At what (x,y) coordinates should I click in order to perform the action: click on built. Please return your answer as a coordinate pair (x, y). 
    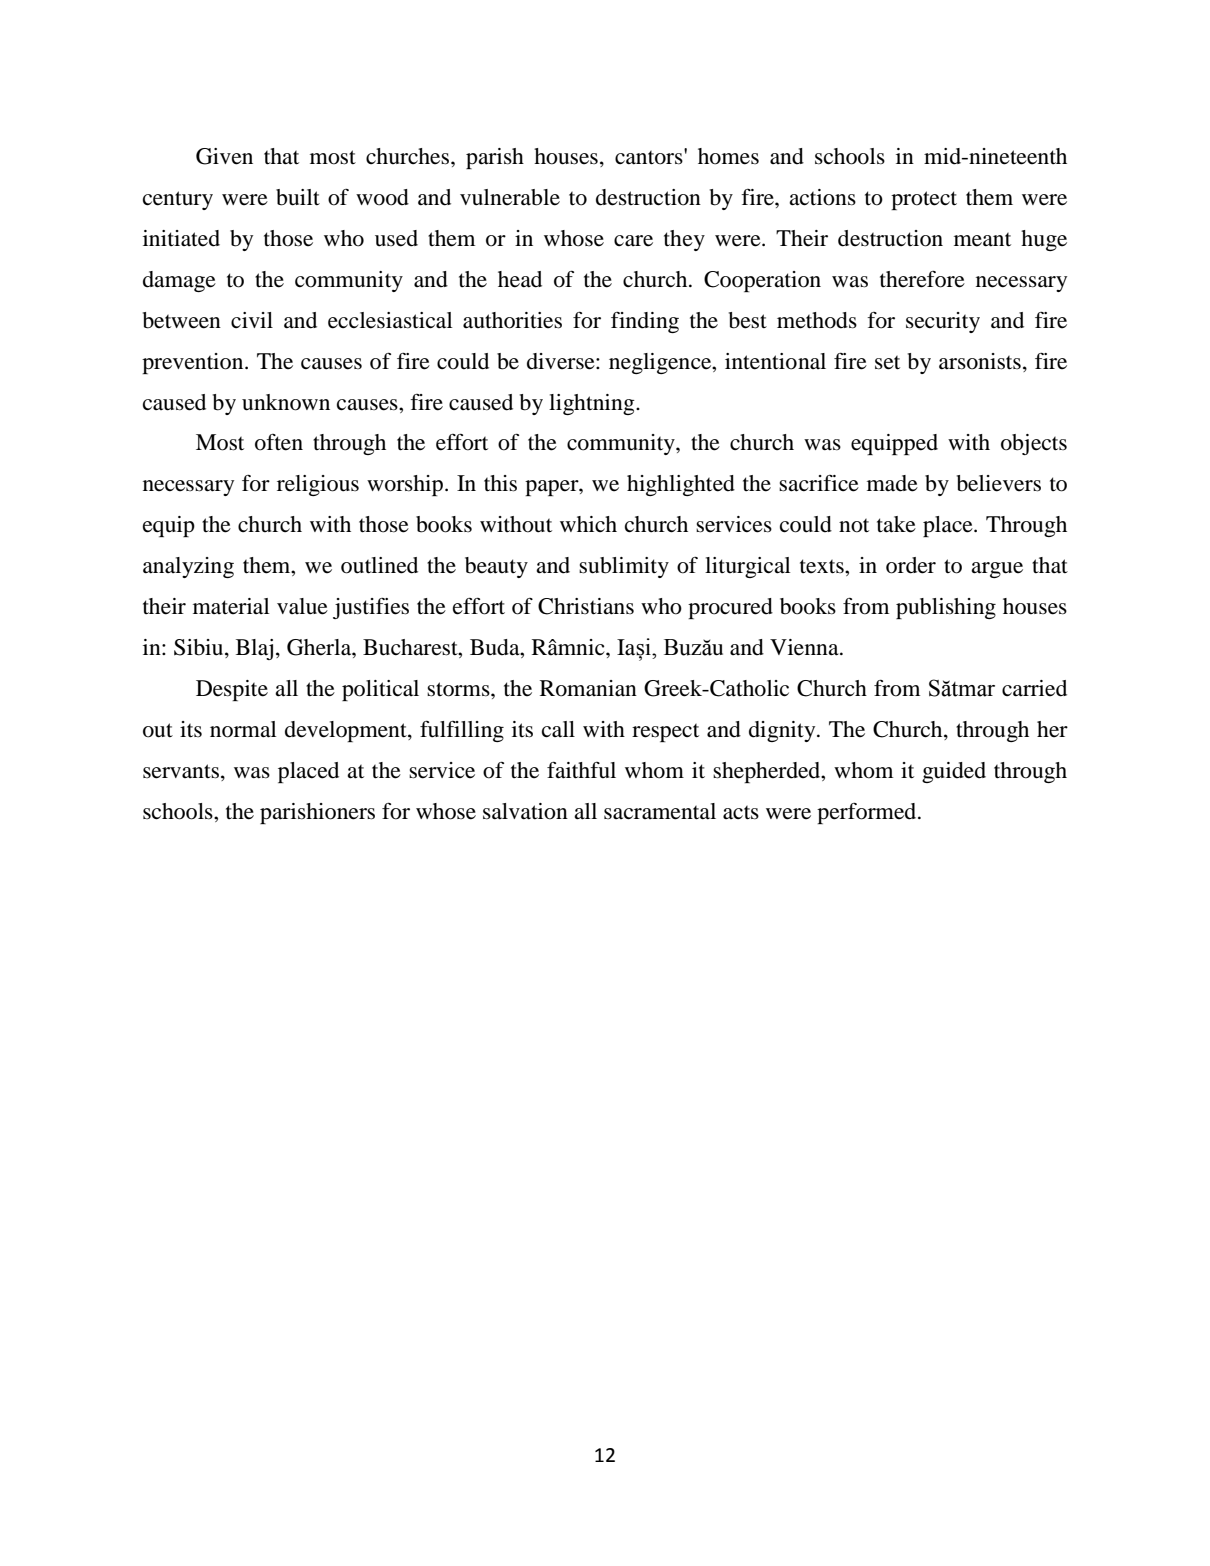
    Looking at the image, I should click on (298, 197).
